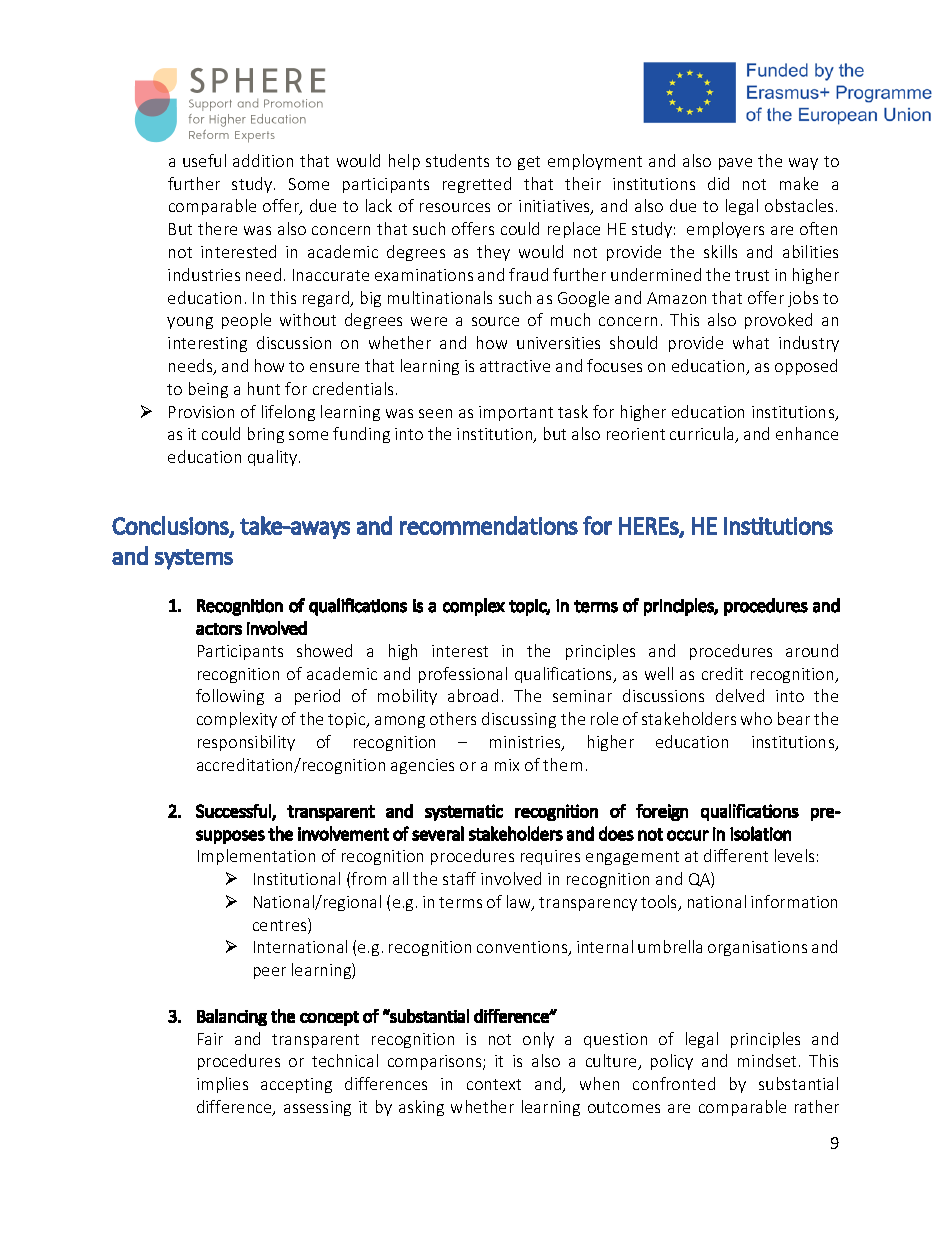  What do you see at coordinates (274, 458) in the page?
I see `quality` at bounding box center [274, 458].
